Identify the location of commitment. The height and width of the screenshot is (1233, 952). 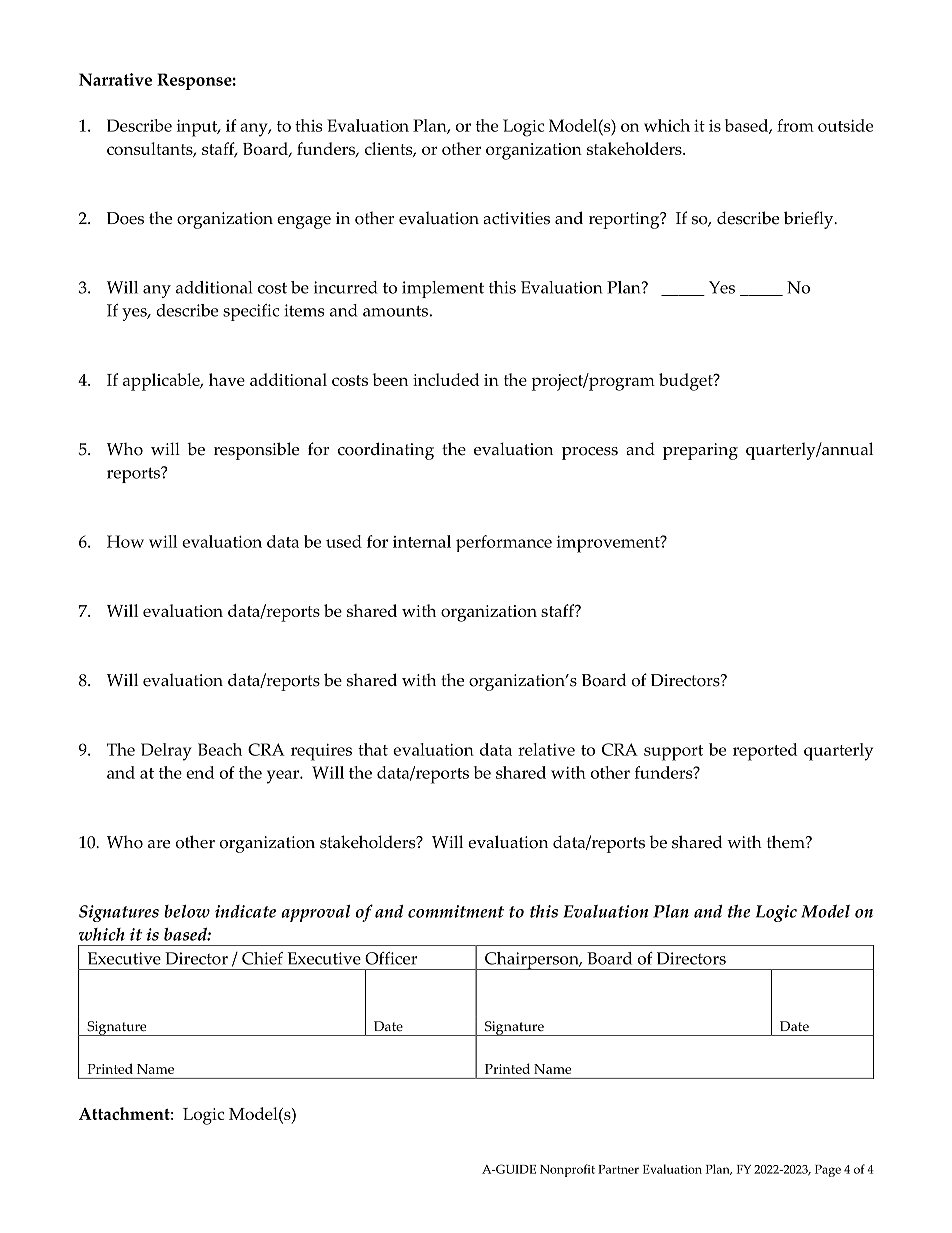
(456, 911).
